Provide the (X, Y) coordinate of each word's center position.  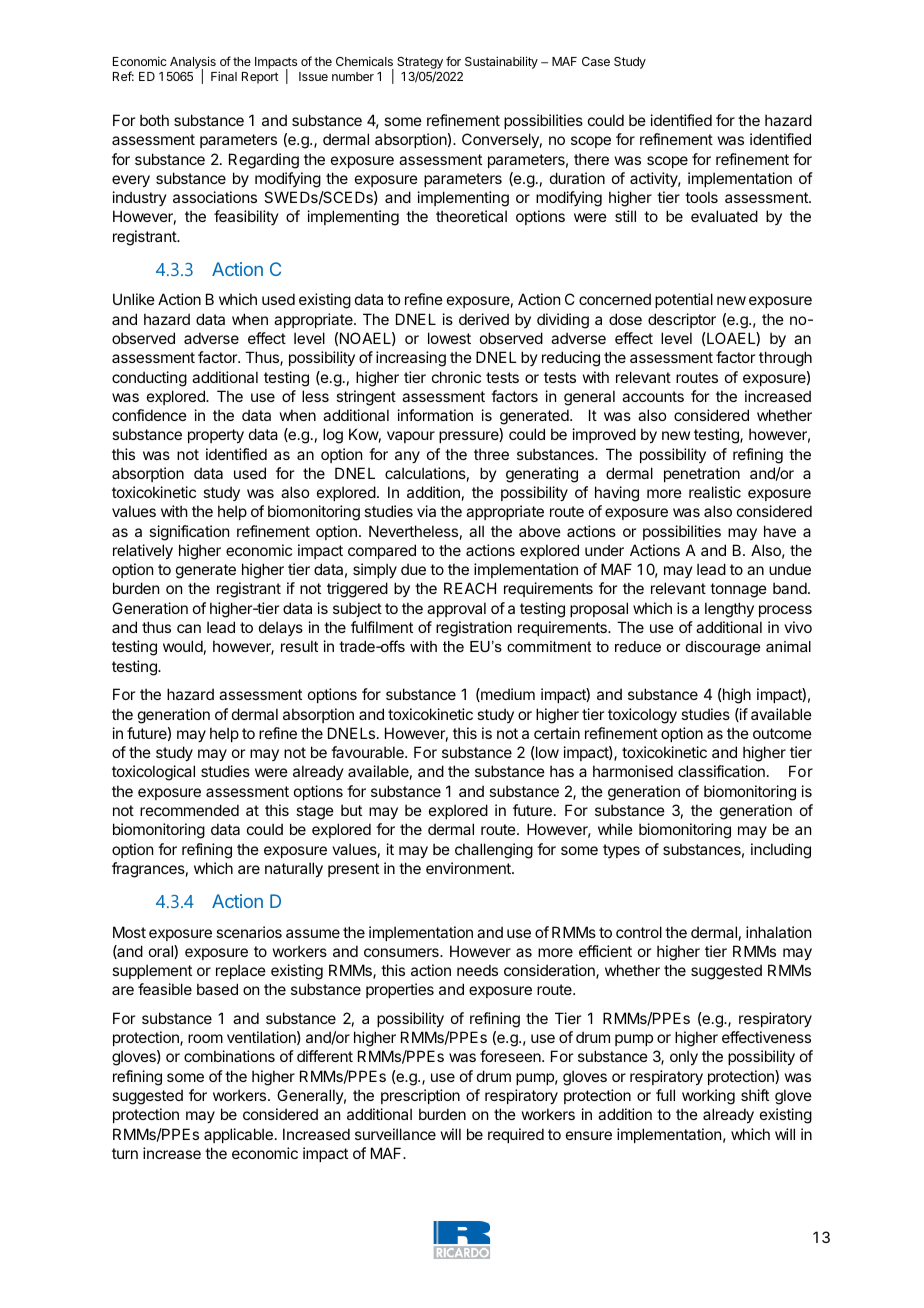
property (216, 436)
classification (721, 771)
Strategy (420, 64)
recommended (189, 810)
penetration (702, 474)
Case (596, 61)
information (435, 415)
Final (224, 76)
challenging (494, 851)
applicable (238, 1135)
